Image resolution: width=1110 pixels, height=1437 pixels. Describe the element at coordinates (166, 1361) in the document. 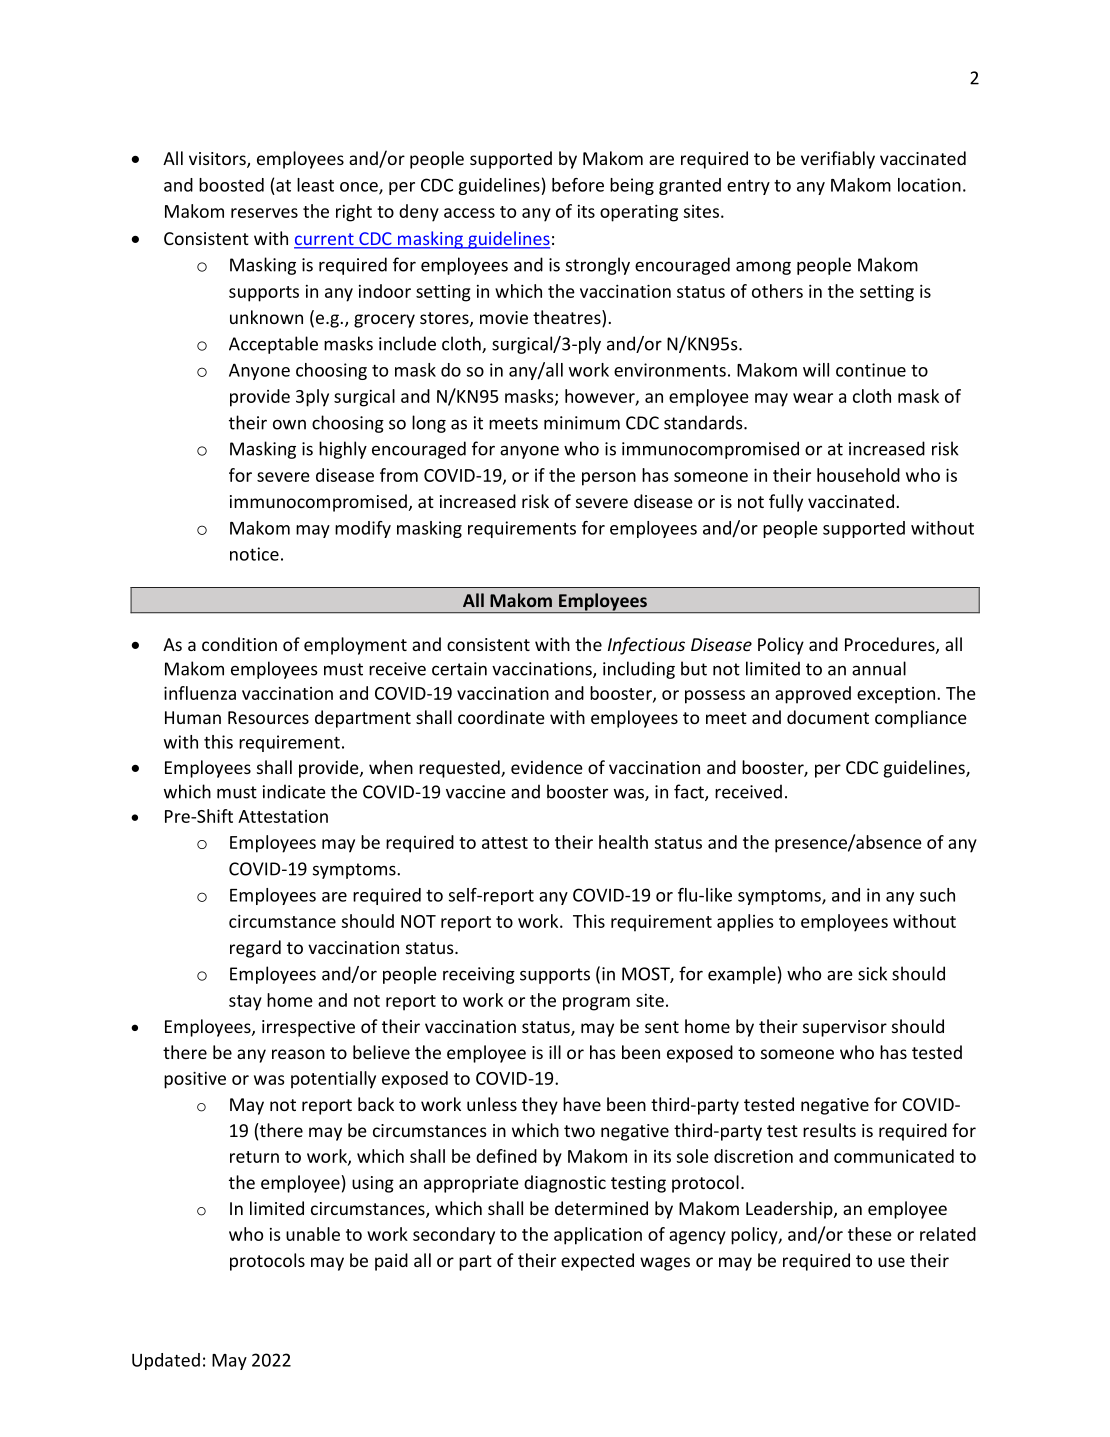

I see `Updated` at that location.
